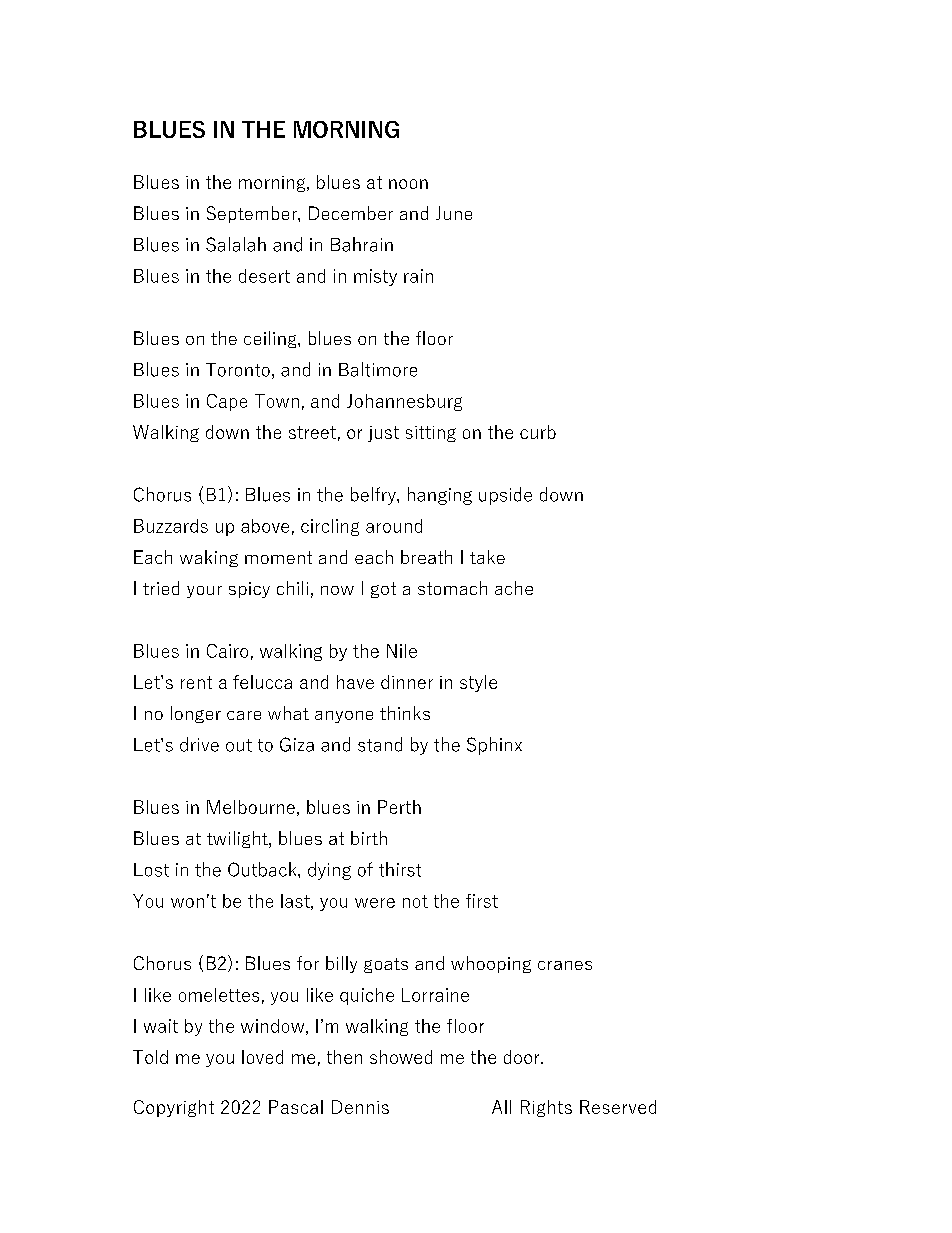  Describe the element at coordinates (546, 1108) in the image. I see `Rights` at that location.
